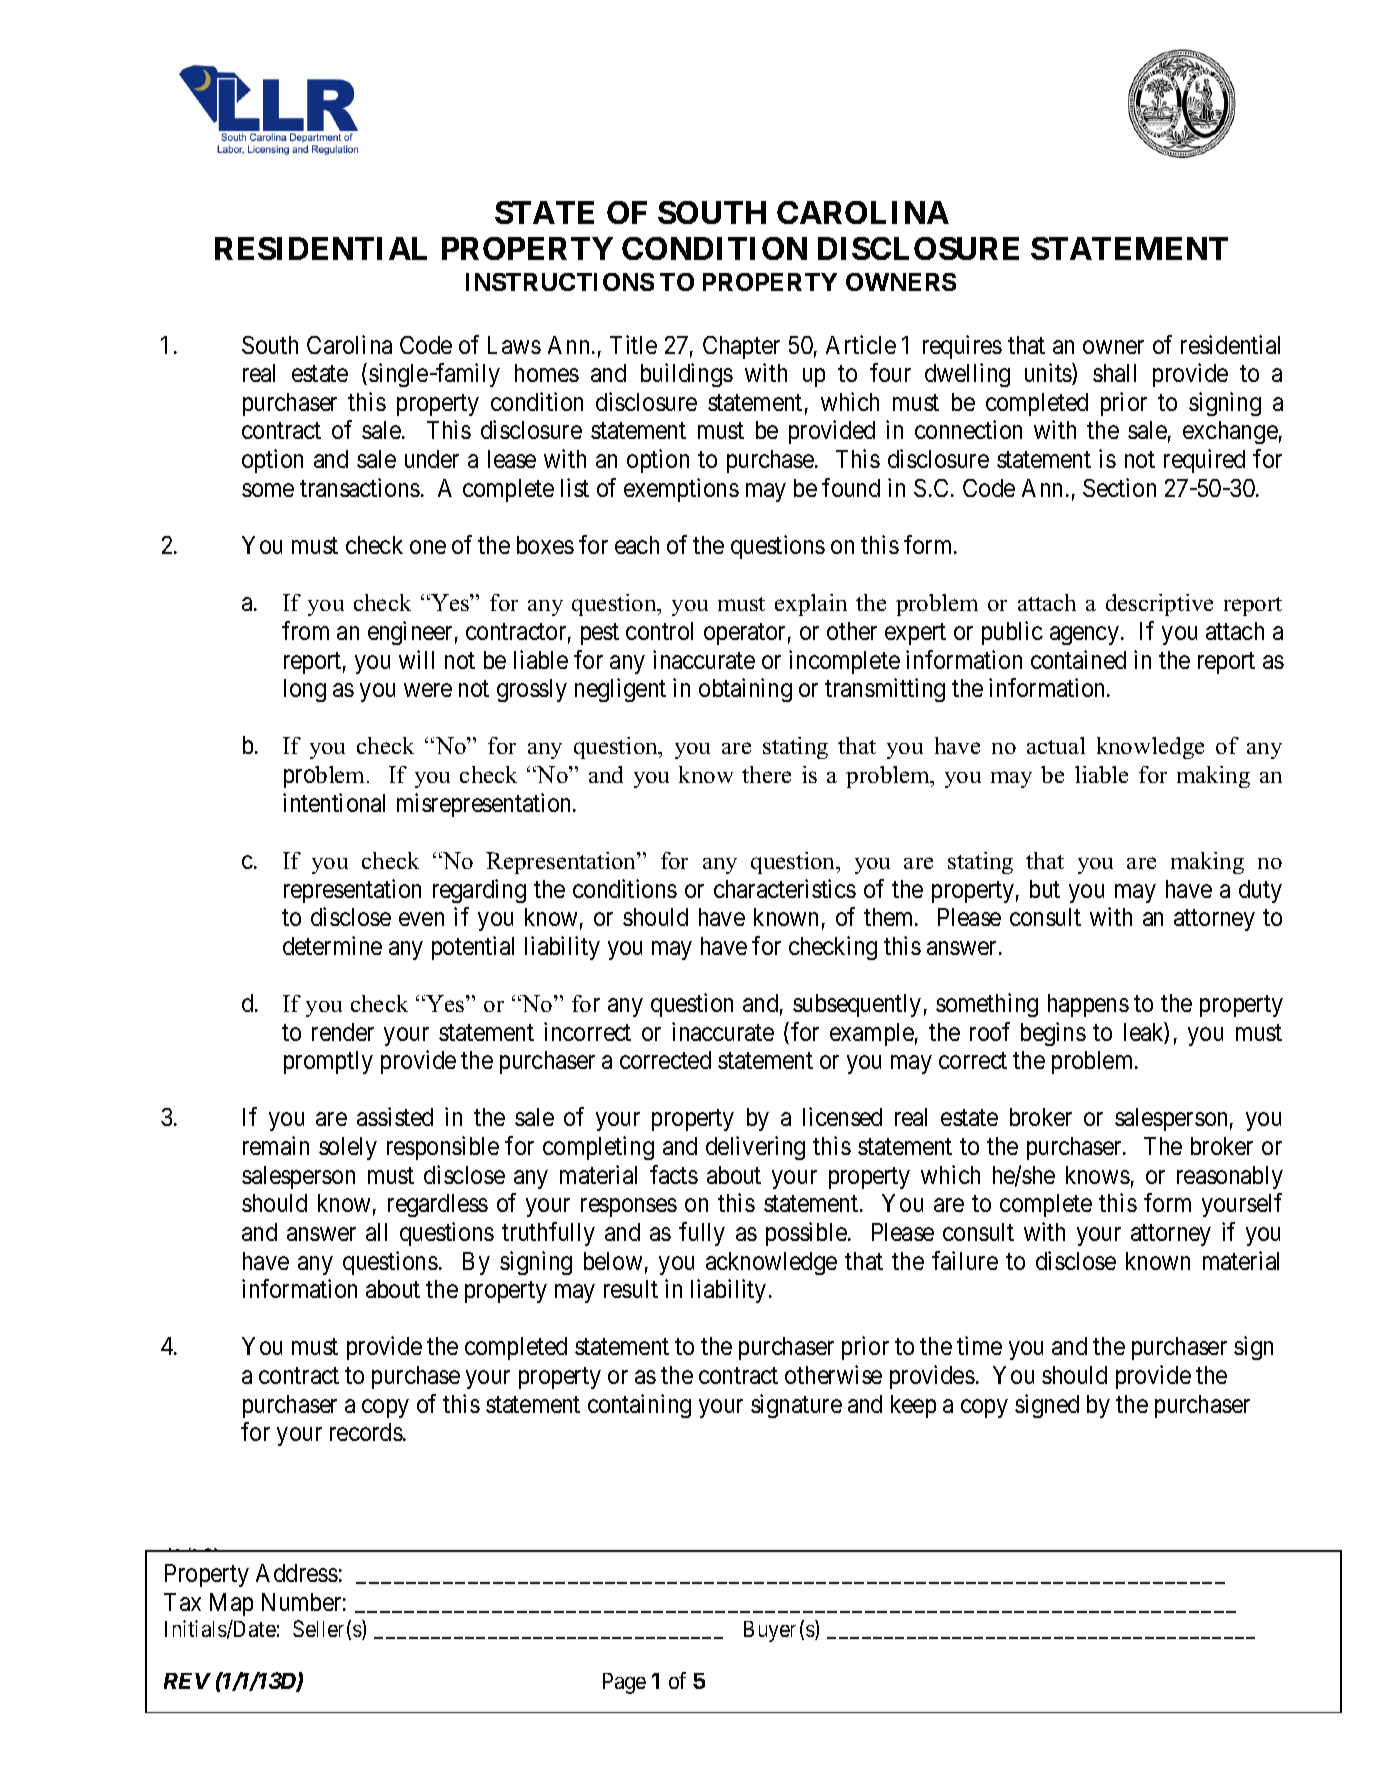 This screenshot has height=1792, width=1385. I want to click on Laws, so click(514, 345).
